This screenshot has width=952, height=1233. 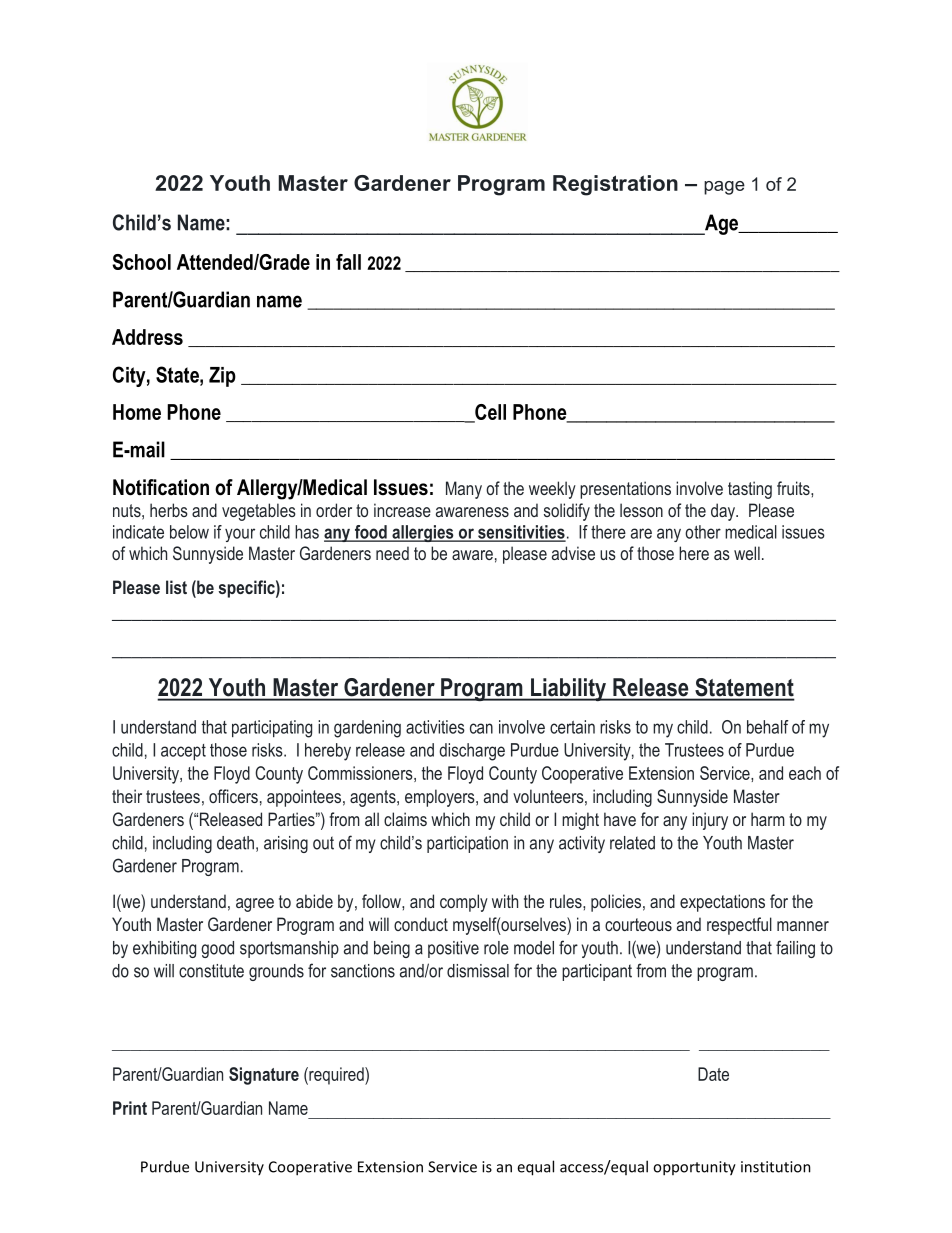 I want to click on Signature, so click(x=264, y=1076).
